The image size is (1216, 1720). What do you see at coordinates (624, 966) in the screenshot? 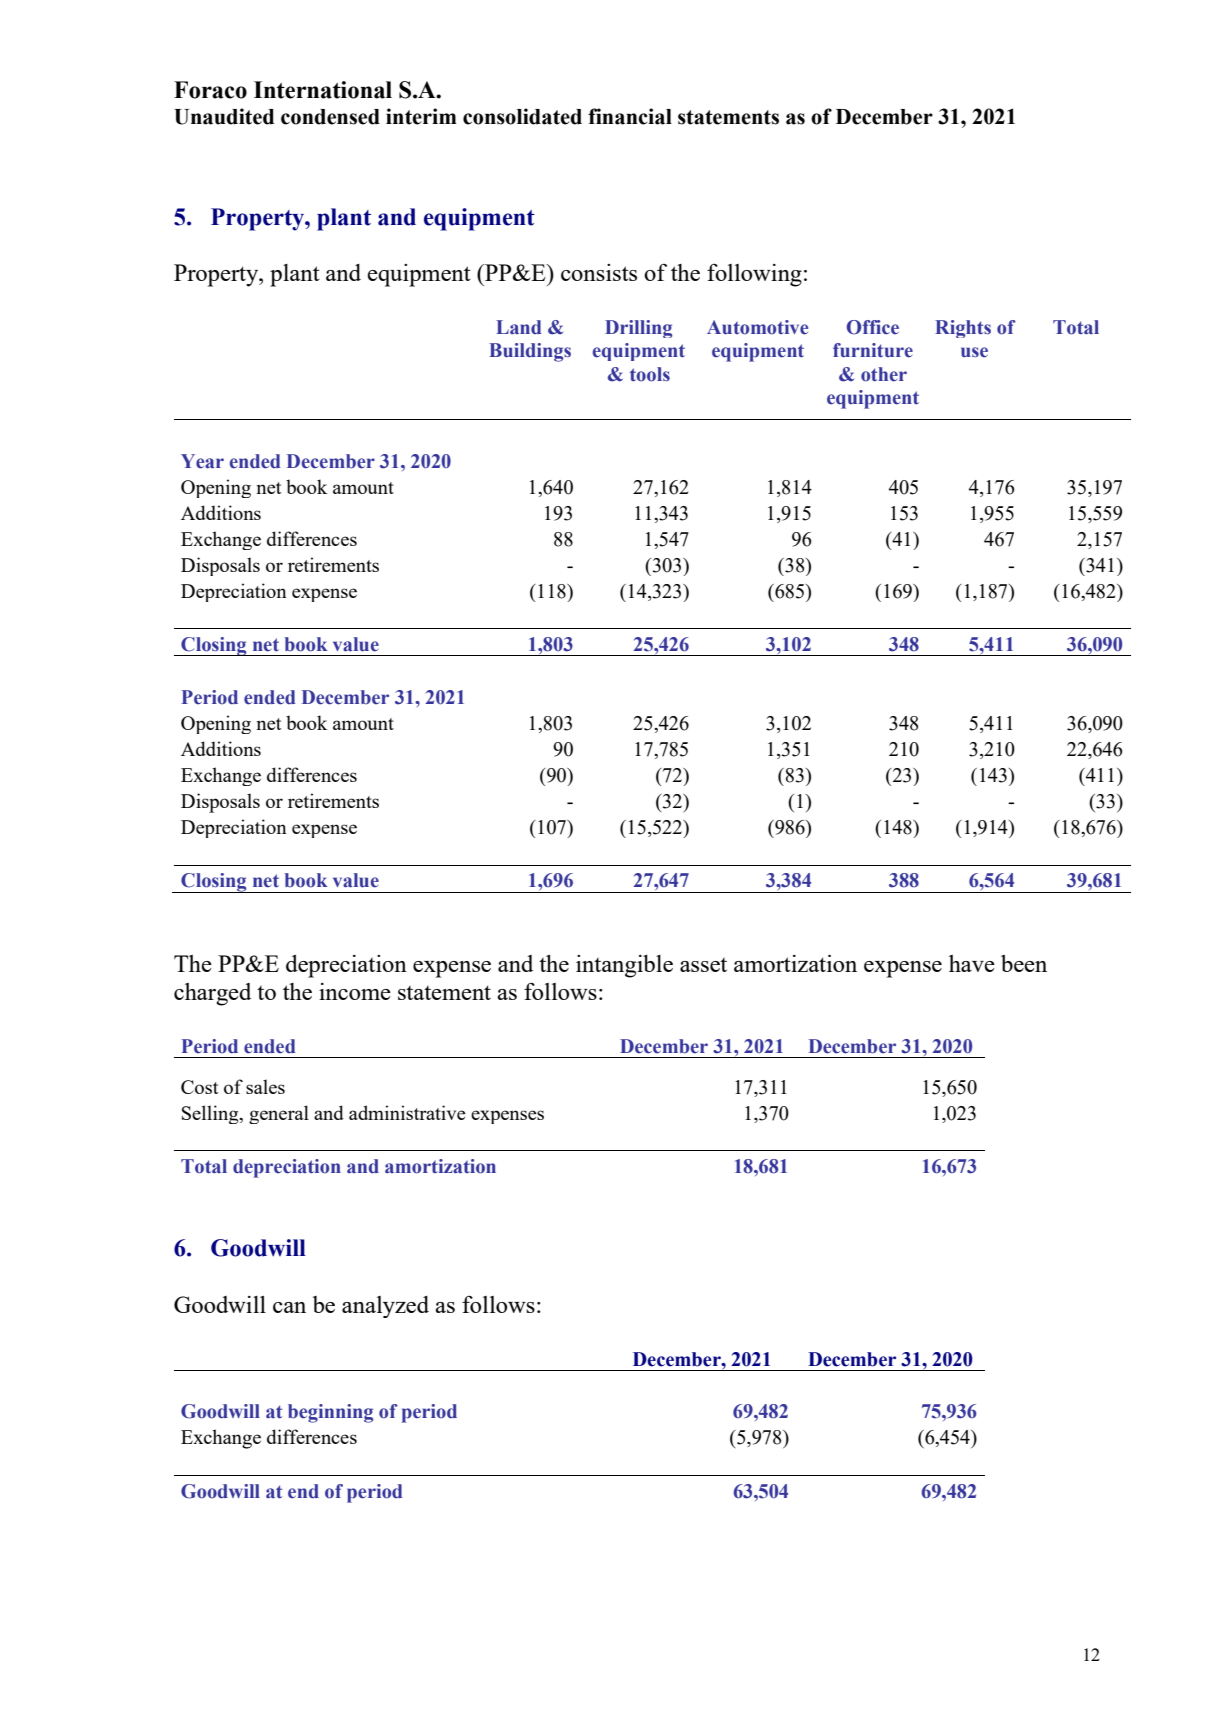
I see `intangible` at bounding box center [624, 966].
